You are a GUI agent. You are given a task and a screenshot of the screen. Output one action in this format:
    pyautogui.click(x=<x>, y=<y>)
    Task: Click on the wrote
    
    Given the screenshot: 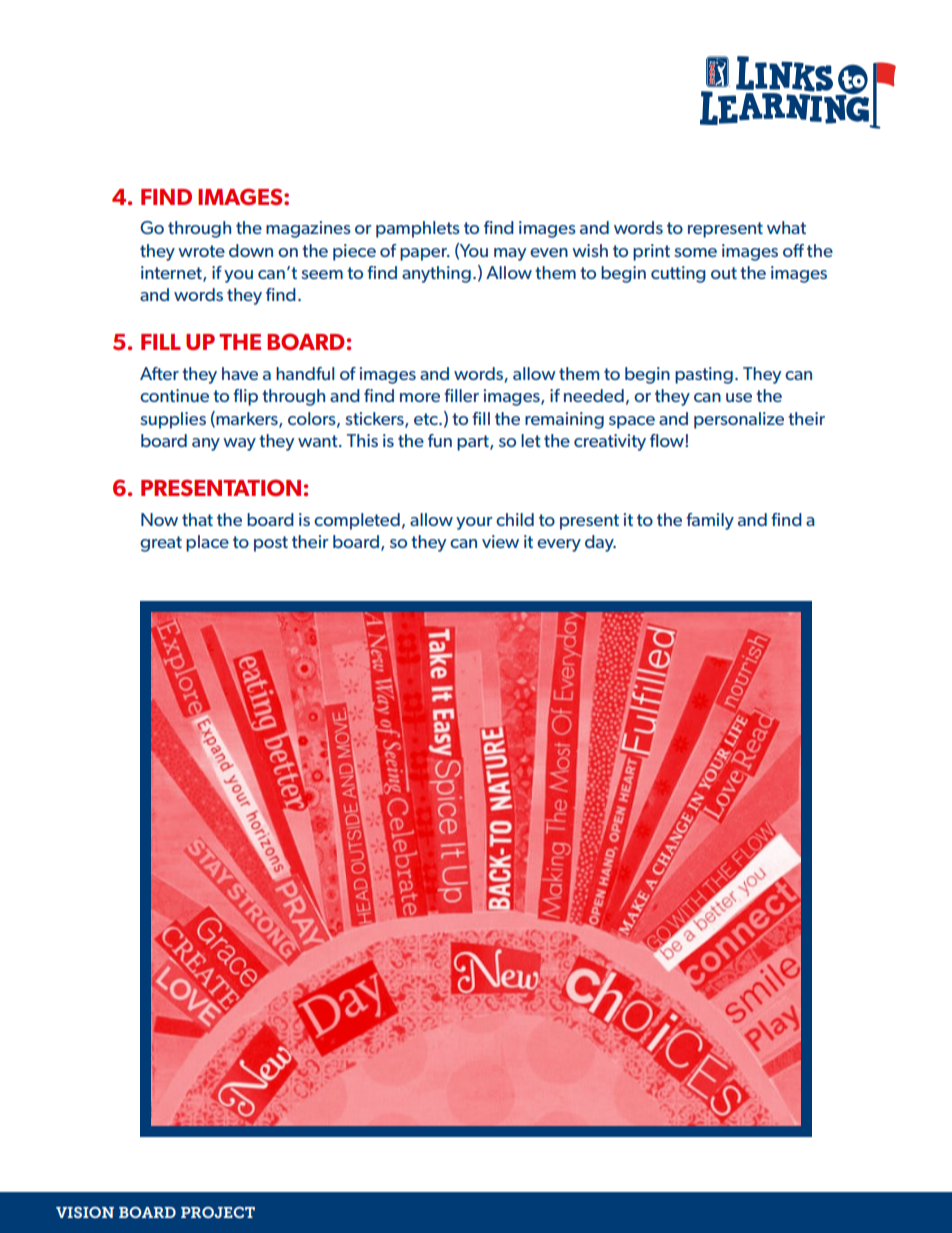 What is the action you would take?
    pyautogui.click(x=201, y=251)
